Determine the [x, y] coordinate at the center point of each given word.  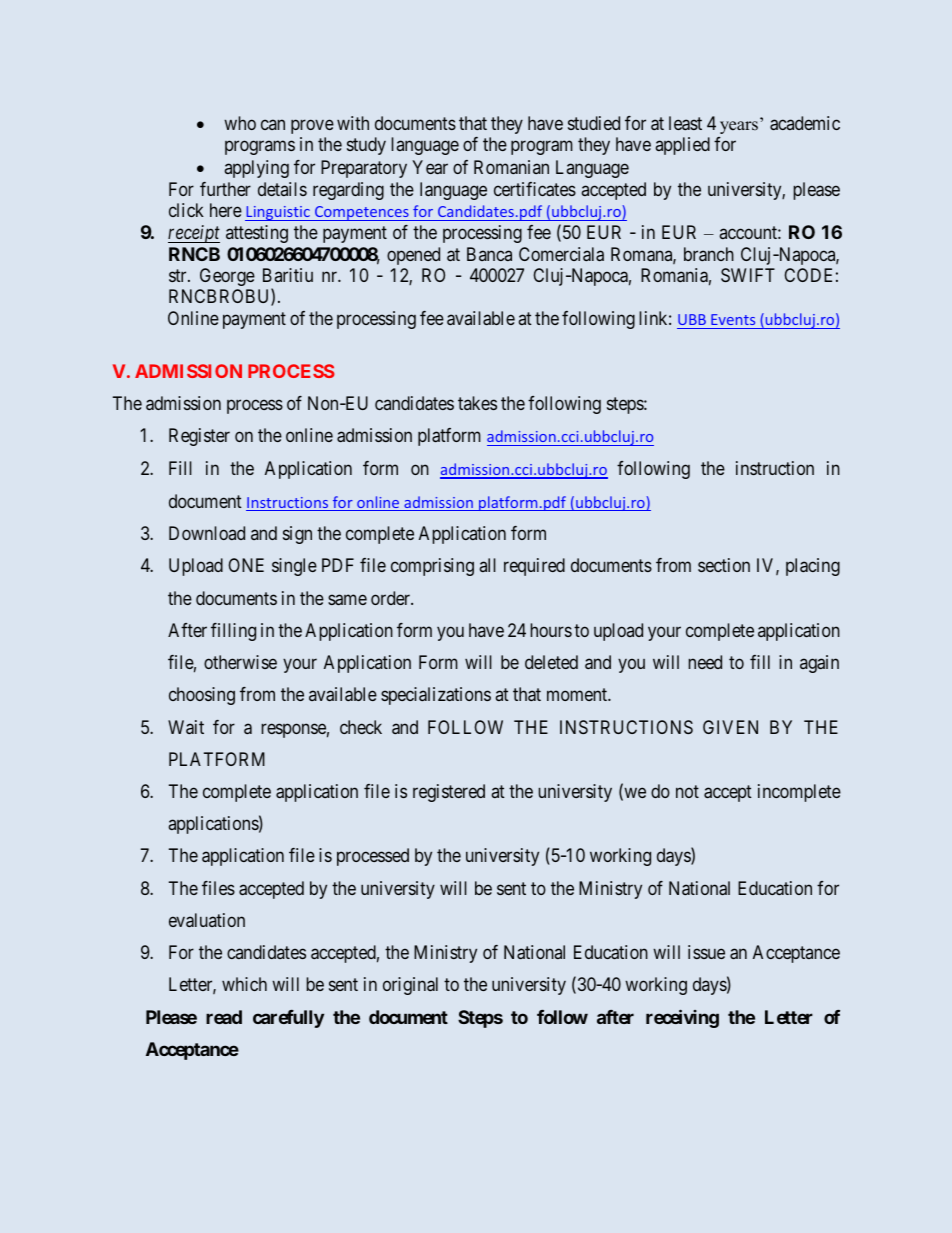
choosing [202, 696]
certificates [535, 189]
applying [257, 169]
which [244, 984]
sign [297, 535]
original [410, 986]
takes [477, 403]
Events [733, 319]
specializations [436, 696]
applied [683, 146]
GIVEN [730, 727]
